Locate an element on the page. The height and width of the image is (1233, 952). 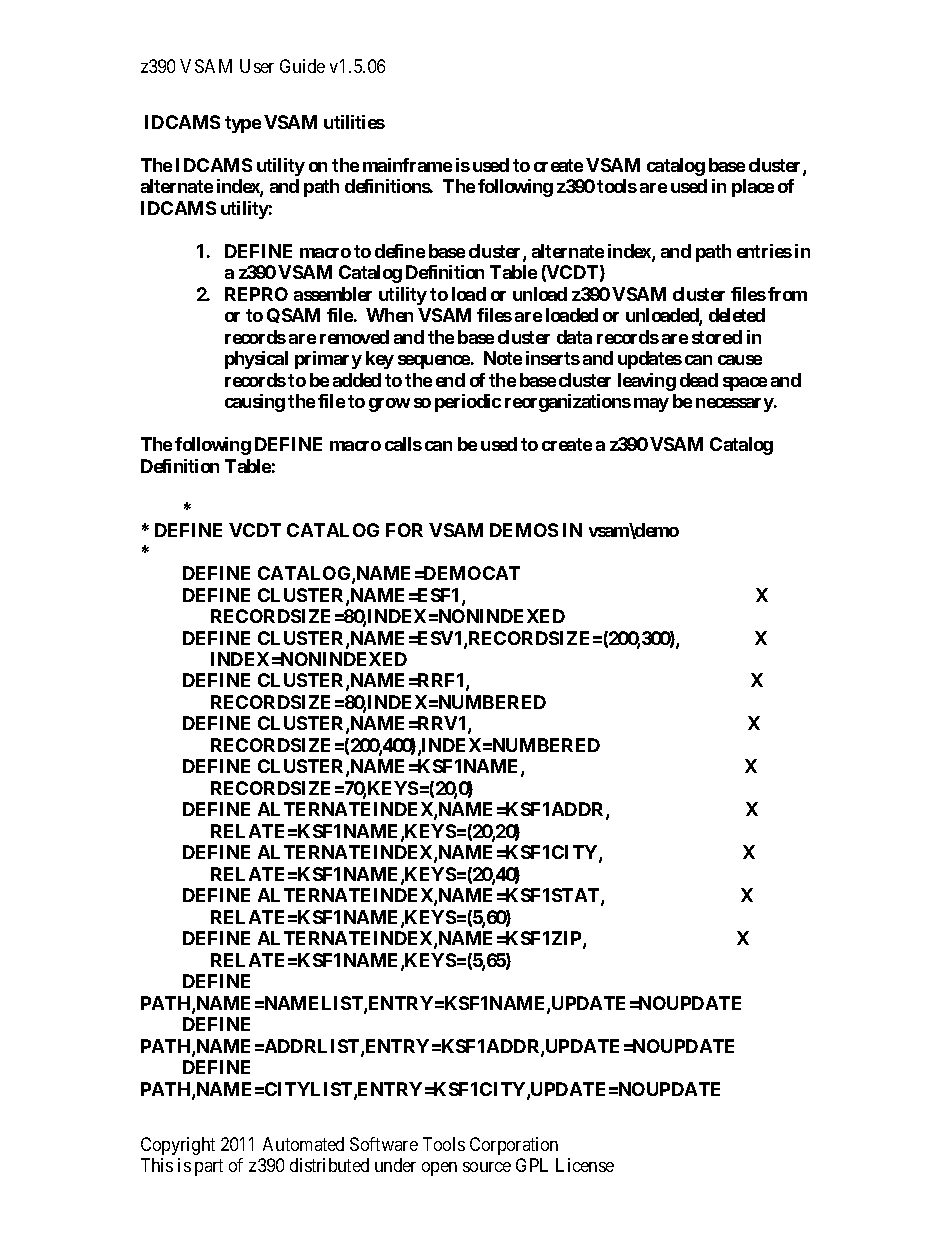
User is located at coordinates (257, 66).
